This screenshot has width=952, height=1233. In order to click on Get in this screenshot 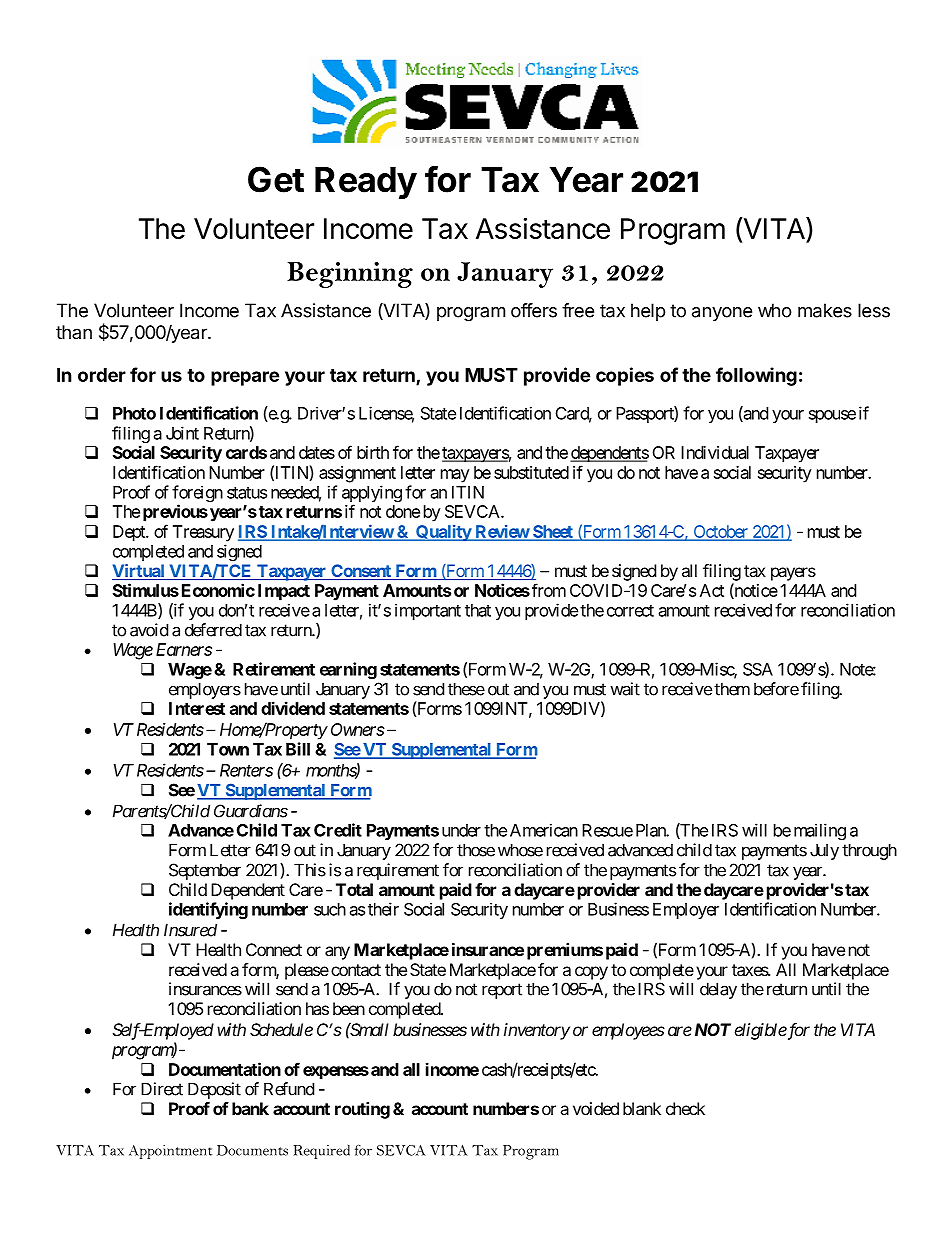, I will do `click(276, 179)`.
